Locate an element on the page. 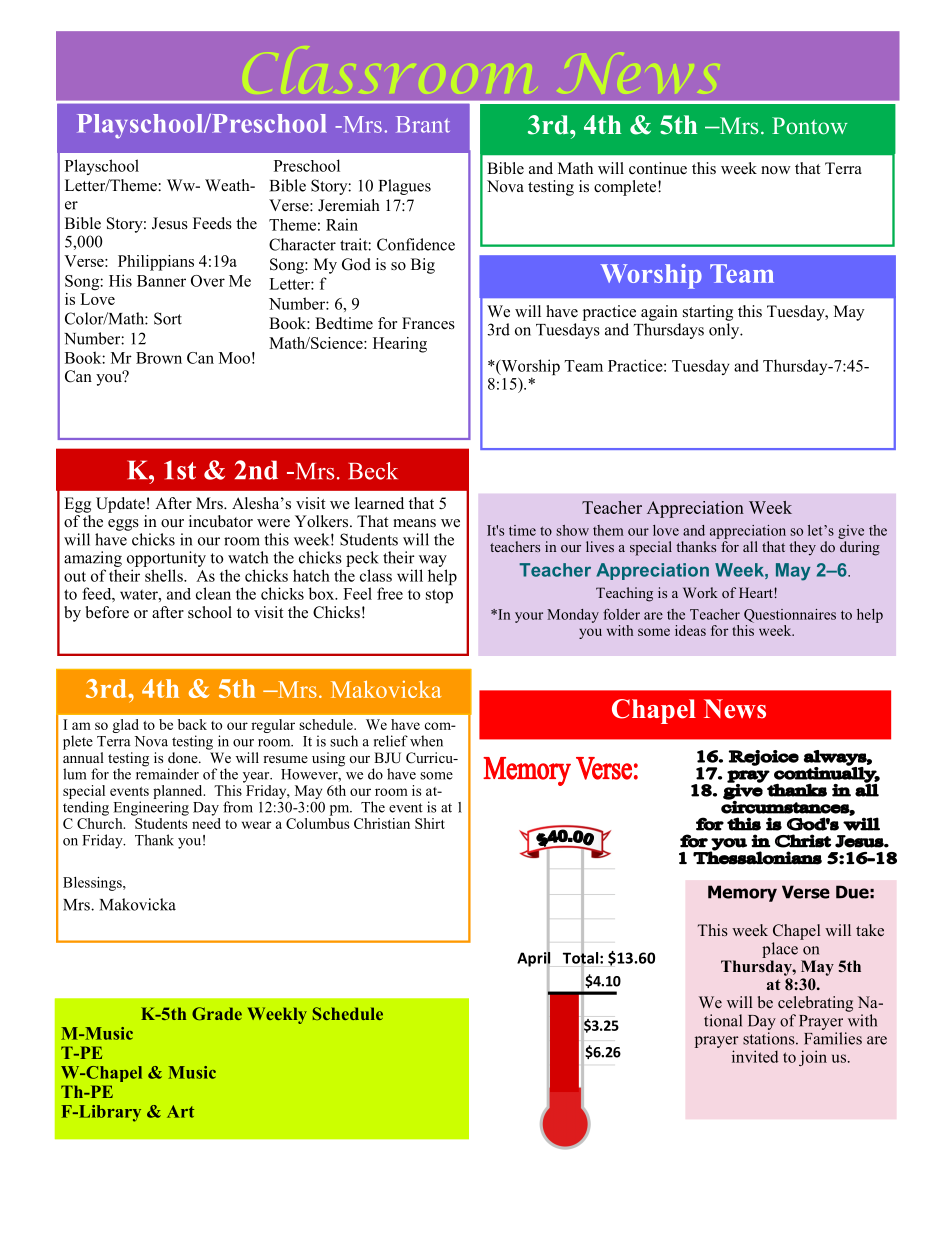 The width and height of the image is (952, 1233). April is located at coordinates (533, 959).
